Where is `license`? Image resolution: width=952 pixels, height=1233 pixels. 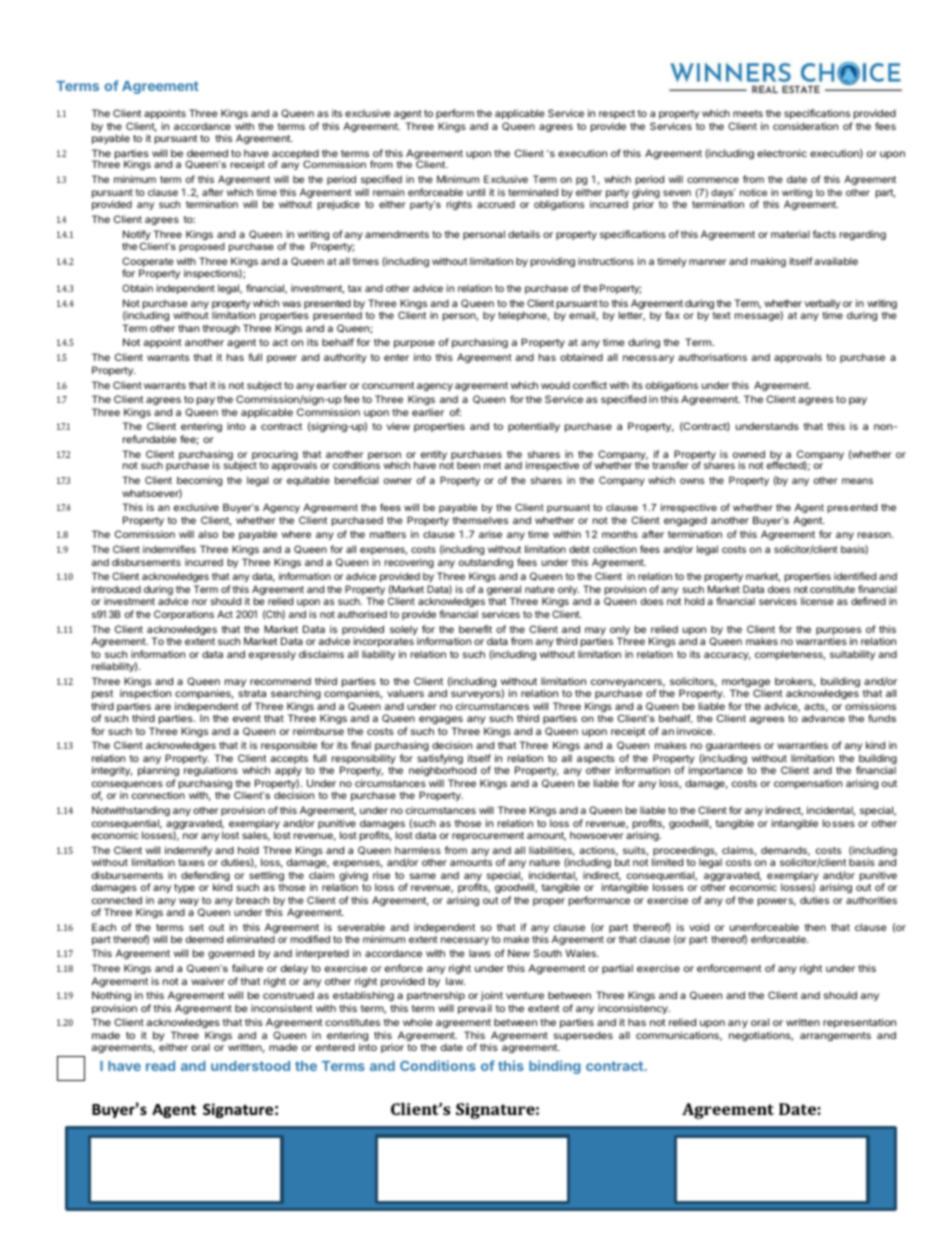
license is located at coordinates (817, 601).
